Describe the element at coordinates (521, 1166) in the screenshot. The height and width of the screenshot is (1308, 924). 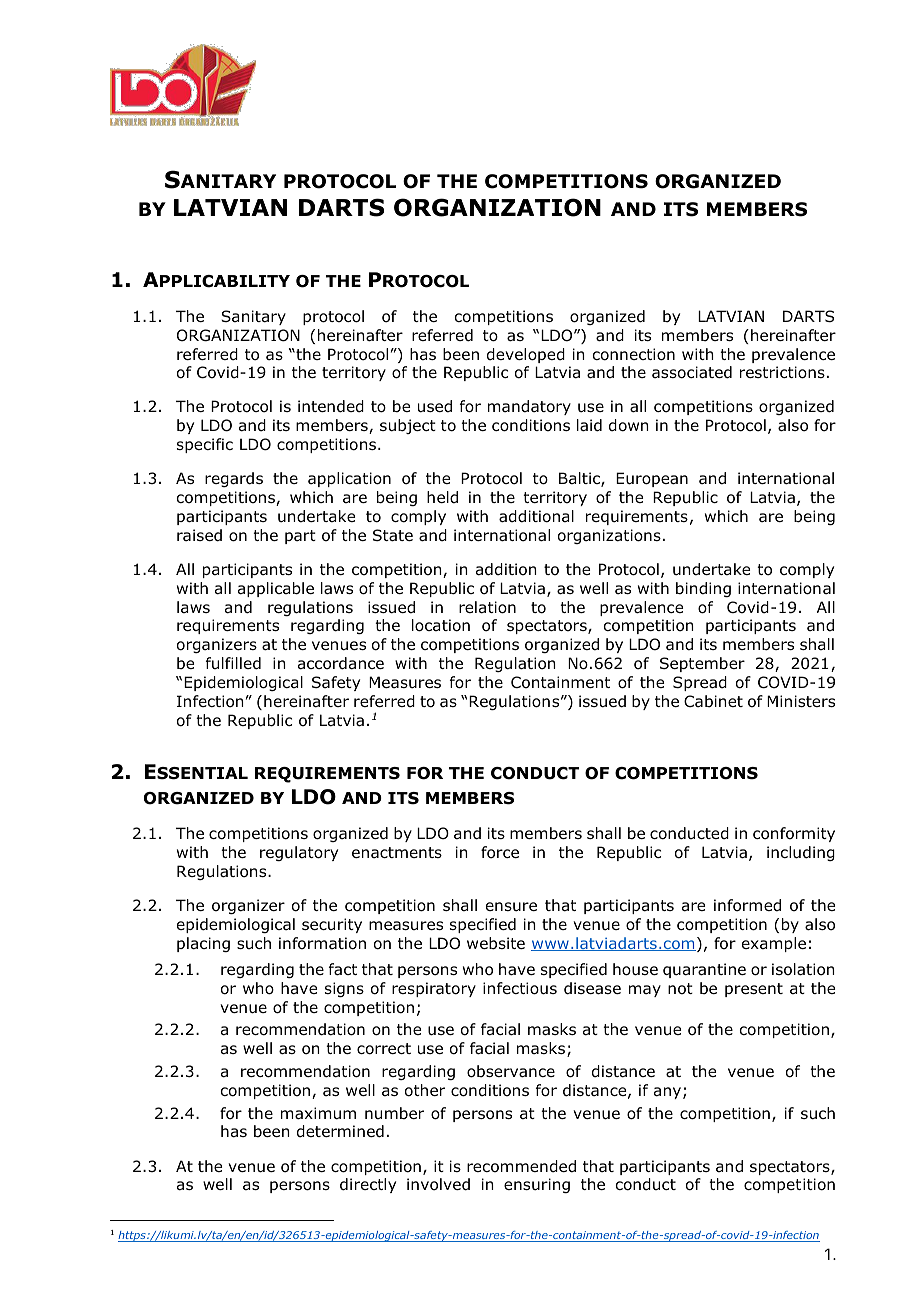
I see `recommended` at that location.
